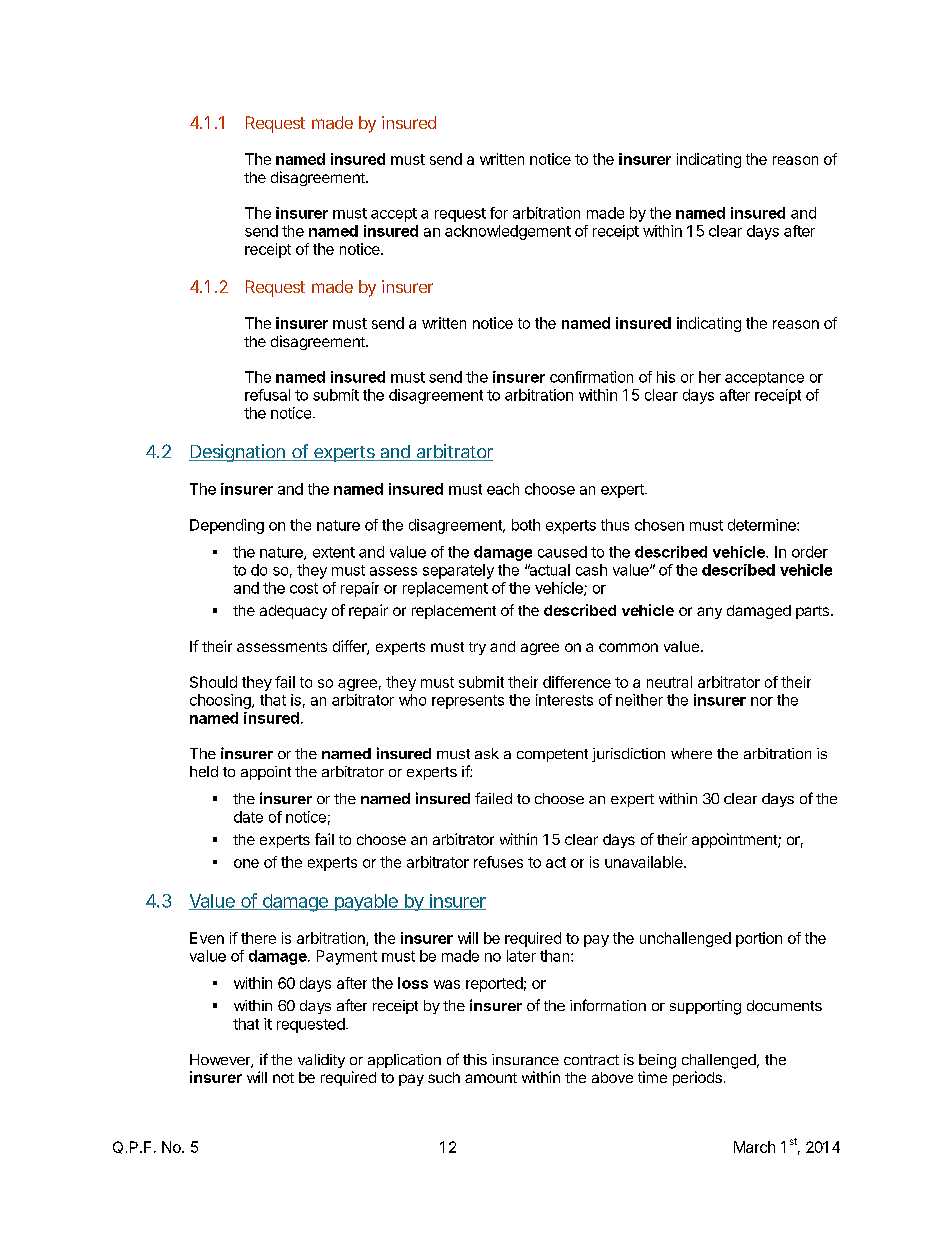 Image resolution: width=952 pixels, height=1233 pixels. Describe the element at coordinates (762, 701) in the document. I see `nor` at that location.
